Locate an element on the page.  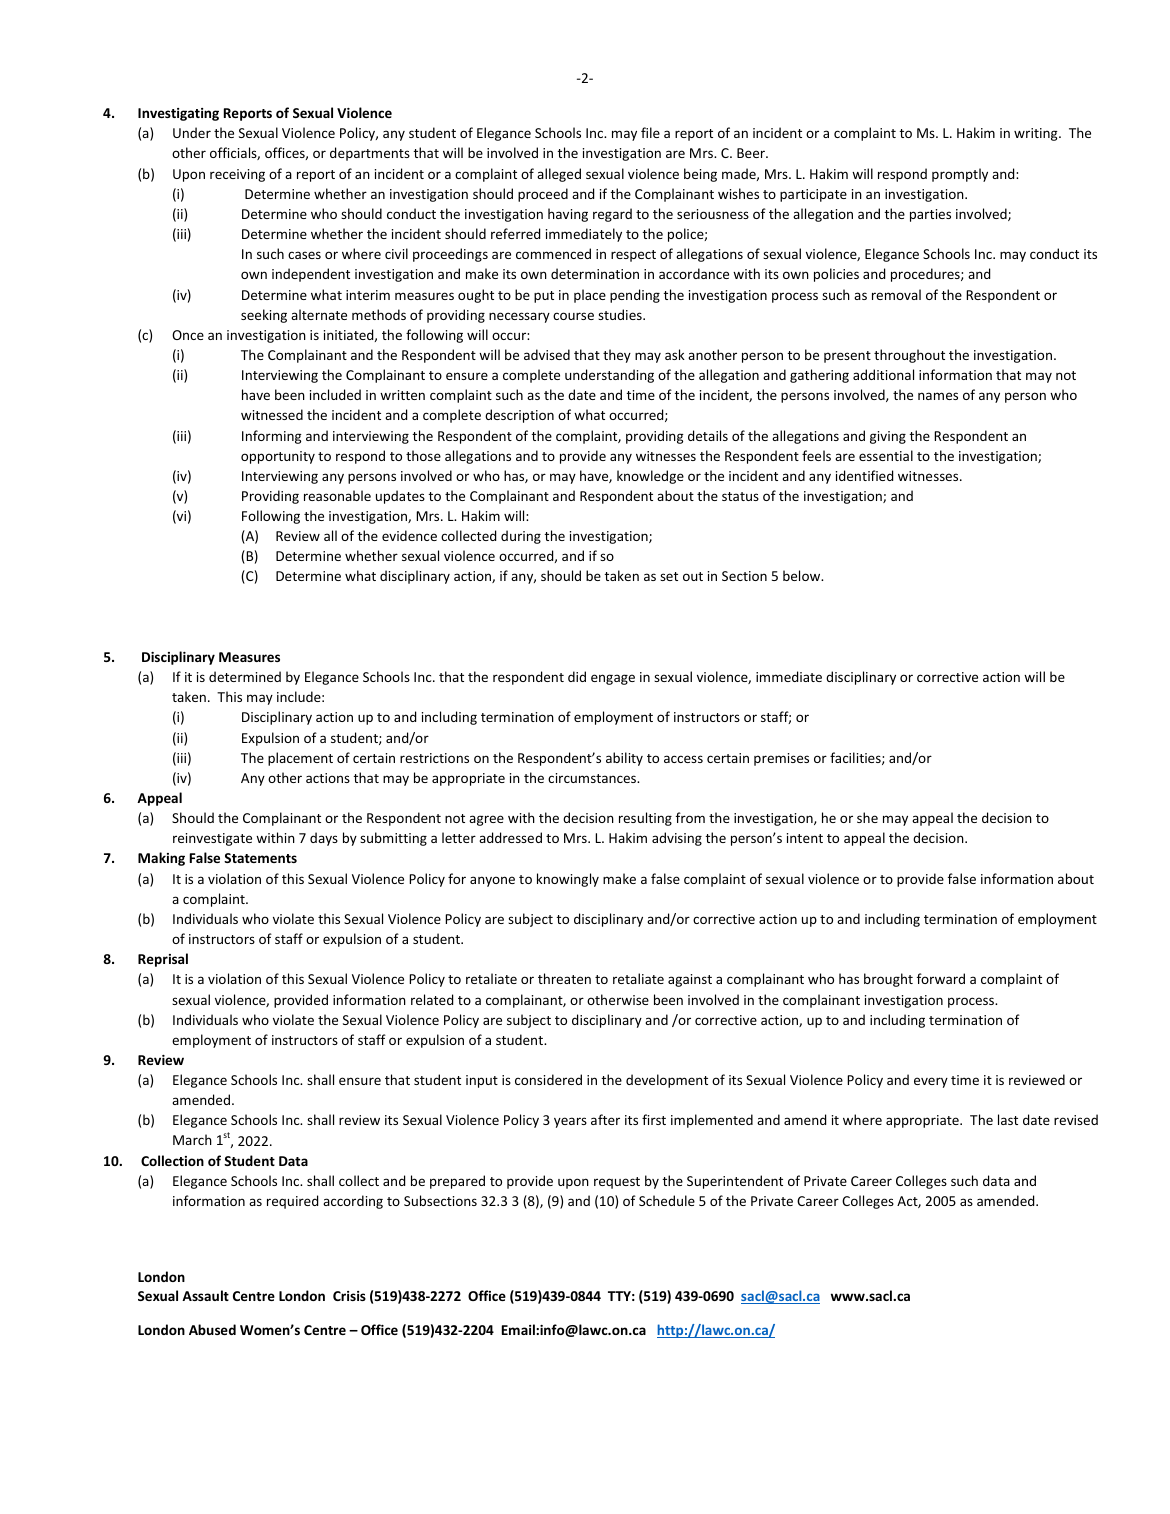
promptly is located at coordinates (960, 175).
